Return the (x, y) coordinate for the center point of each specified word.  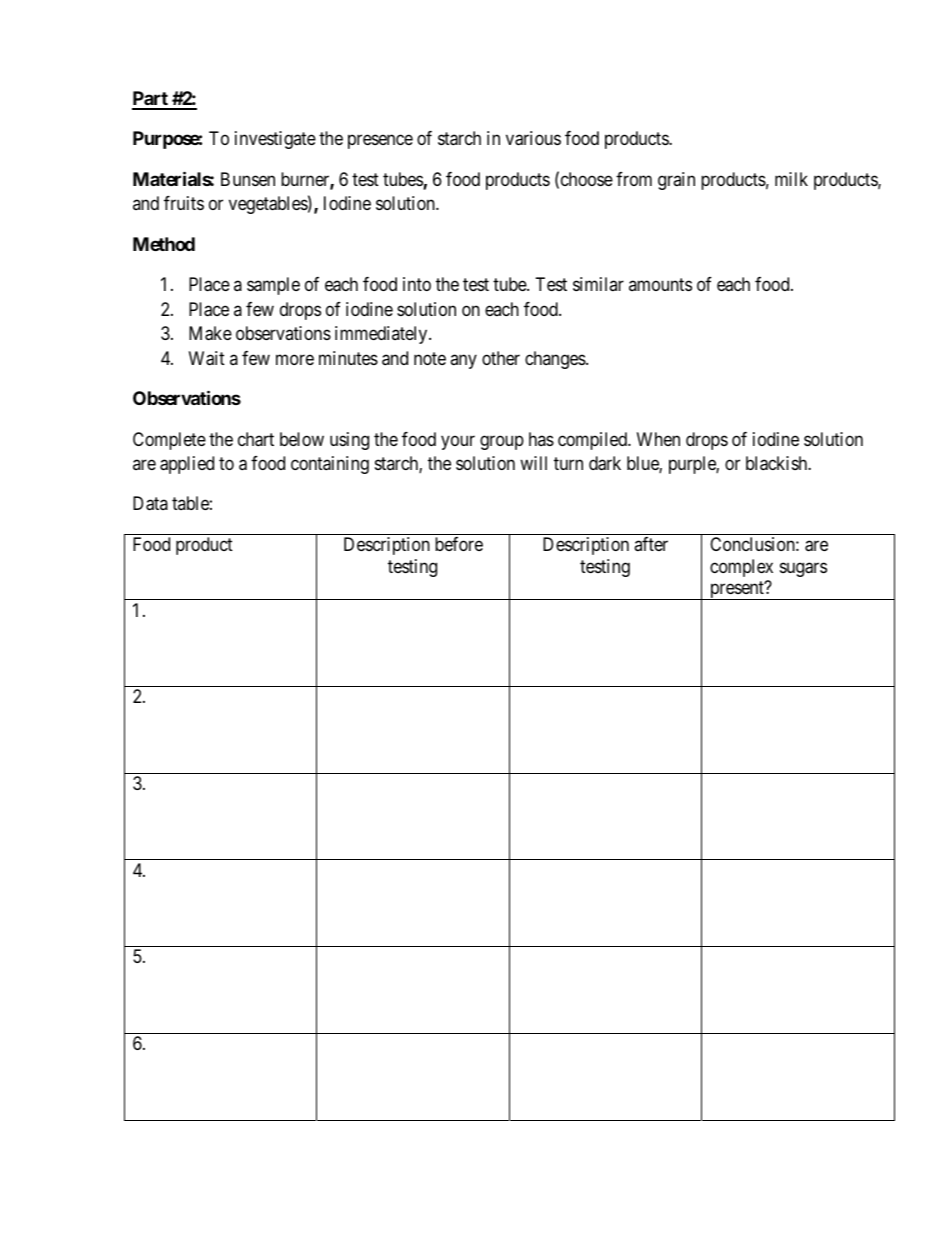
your (458, 442)
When (658, 439)
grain (676, 181)
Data (150, 503)
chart (256, 439)
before (459, 544)
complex (741, 568)
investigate (275, 140)
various (533, 138)
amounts (660, 284)
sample (273, 286)
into (417, 284)
